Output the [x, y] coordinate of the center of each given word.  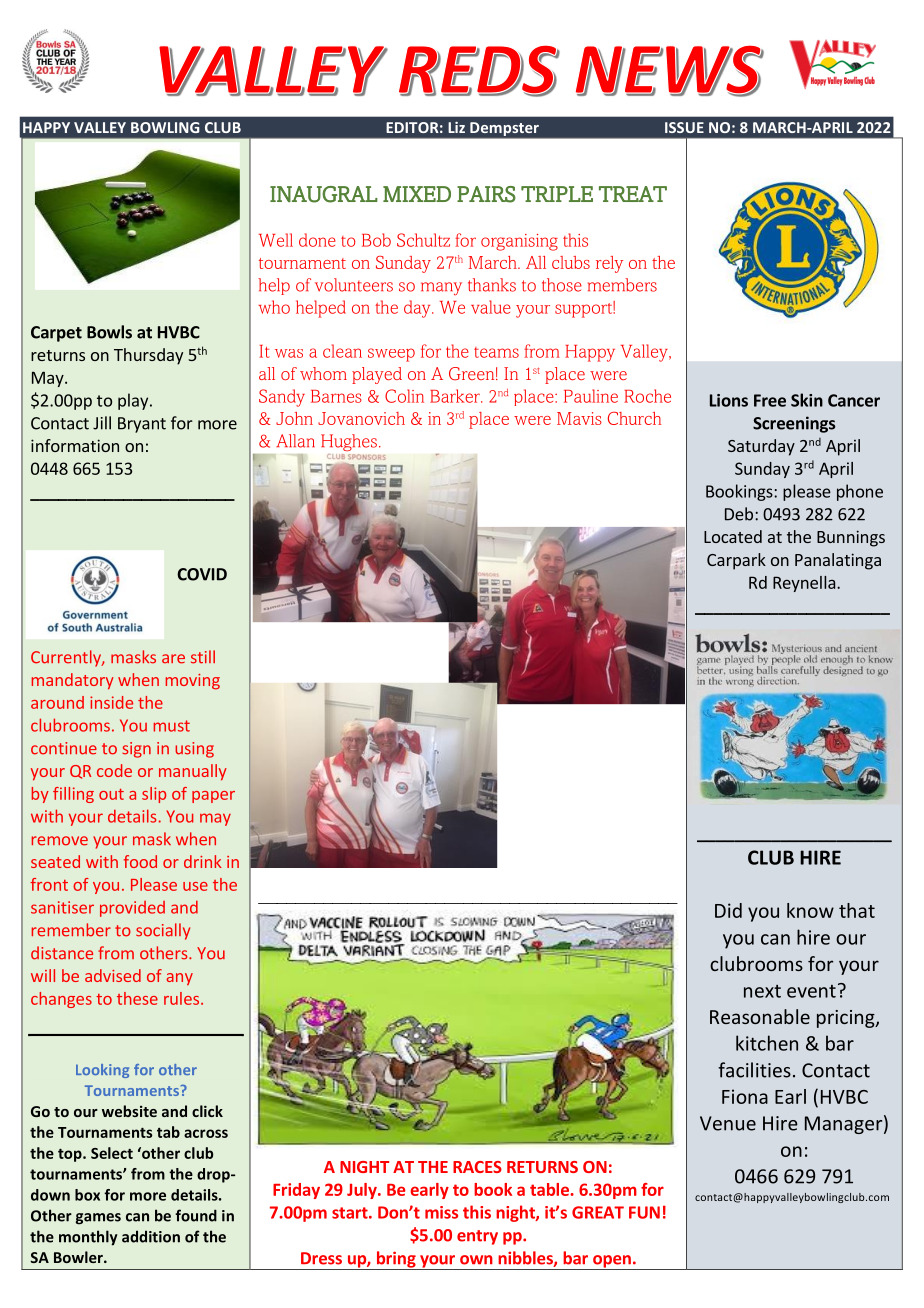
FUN [644, 1212]
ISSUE [684, 127]
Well [276, 240]
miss [441, 1212]
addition [151, 1236]
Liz [456, 127]
